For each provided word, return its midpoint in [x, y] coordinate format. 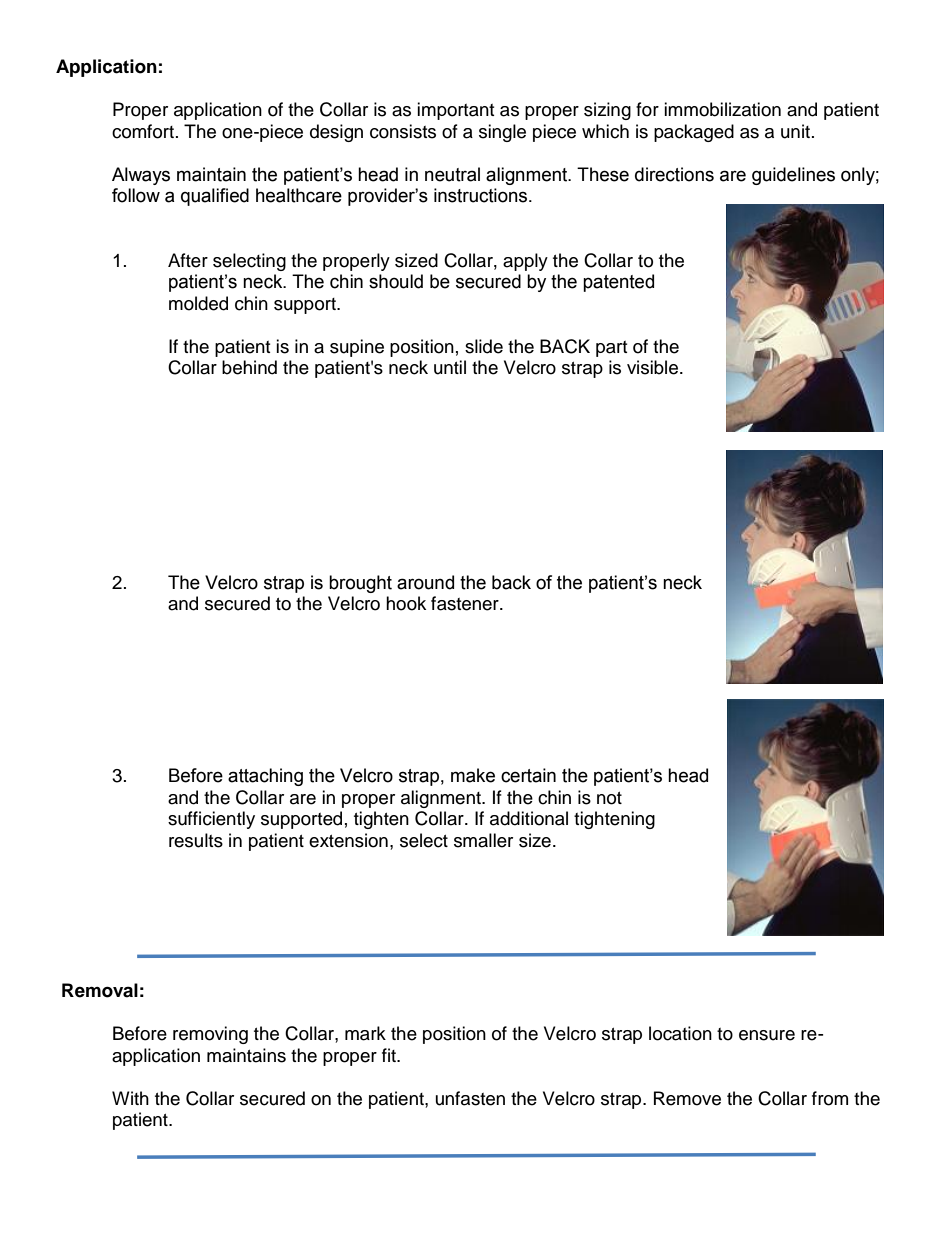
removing [210, 1035]
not [609, 798]
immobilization [722, 109]
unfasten [470, 1098]
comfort [143, 131]
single [502, 133]
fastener [466, 603]
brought [360, 584]
